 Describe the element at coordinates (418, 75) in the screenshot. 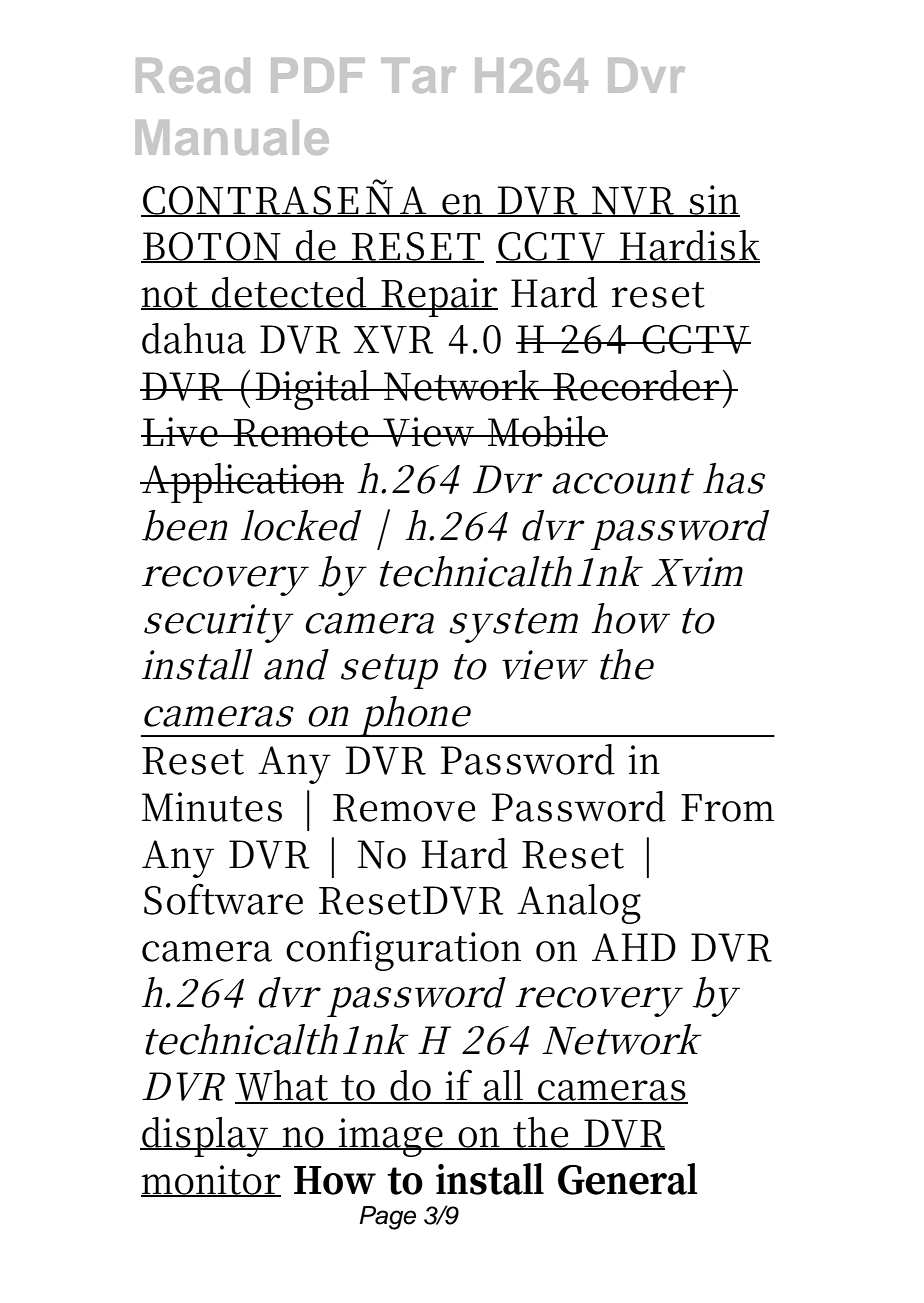

I see `Tar` at that location.
